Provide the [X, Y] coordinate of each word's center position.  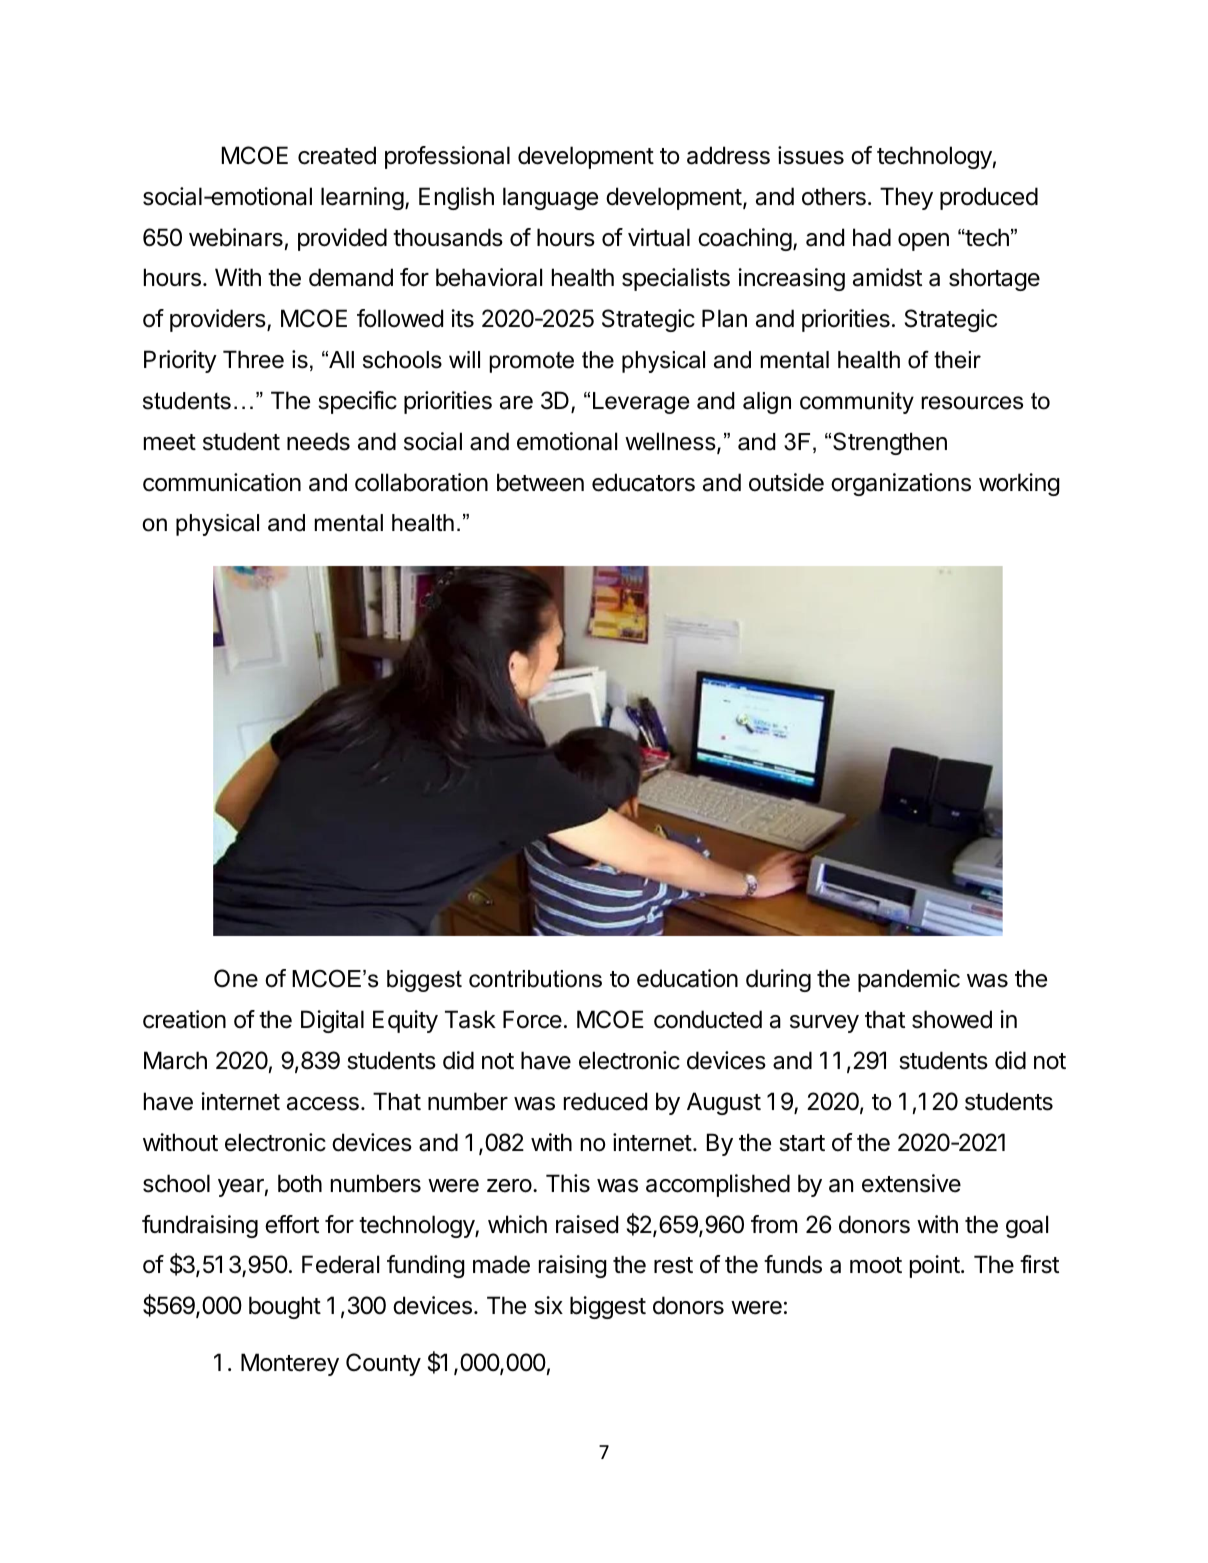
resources [972, 403]
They [906, 198]
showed [952, 1019]
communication [222, 482]
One [236, 978]
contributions [535, 979]
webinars [236, 237]
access [323, 1104]
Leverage [641, 403]
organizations [901, 484]
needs [318, 441]
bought [285, 1307]
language [550, 198]
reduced [605, 1101]
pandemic [909, 980]
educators [643, 482]
